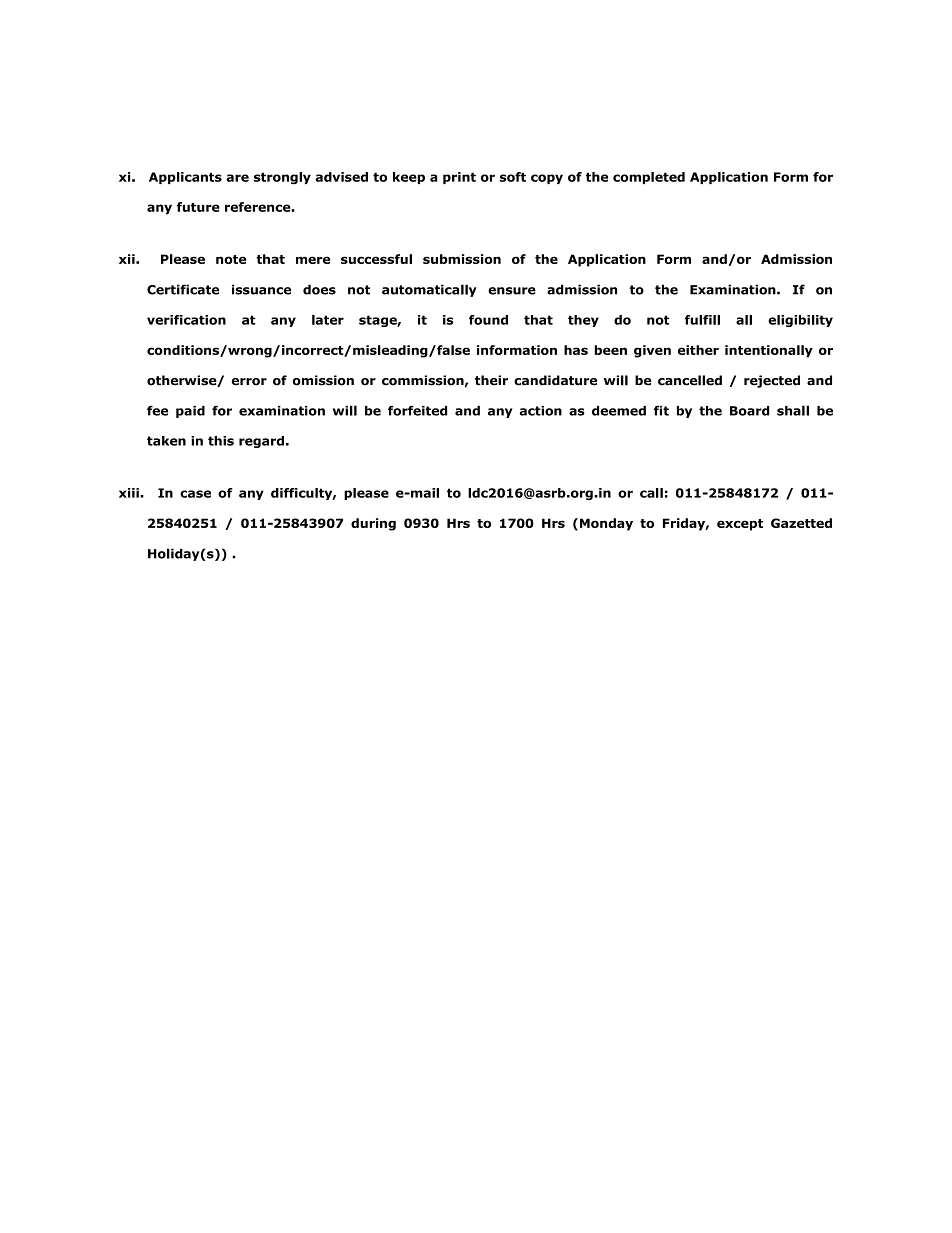 This screenshot has width=952, height=1233. What do you see at coordinates (185, 178) in the screenshot?
I see `Applicants` at bounding box center [185, 178].
